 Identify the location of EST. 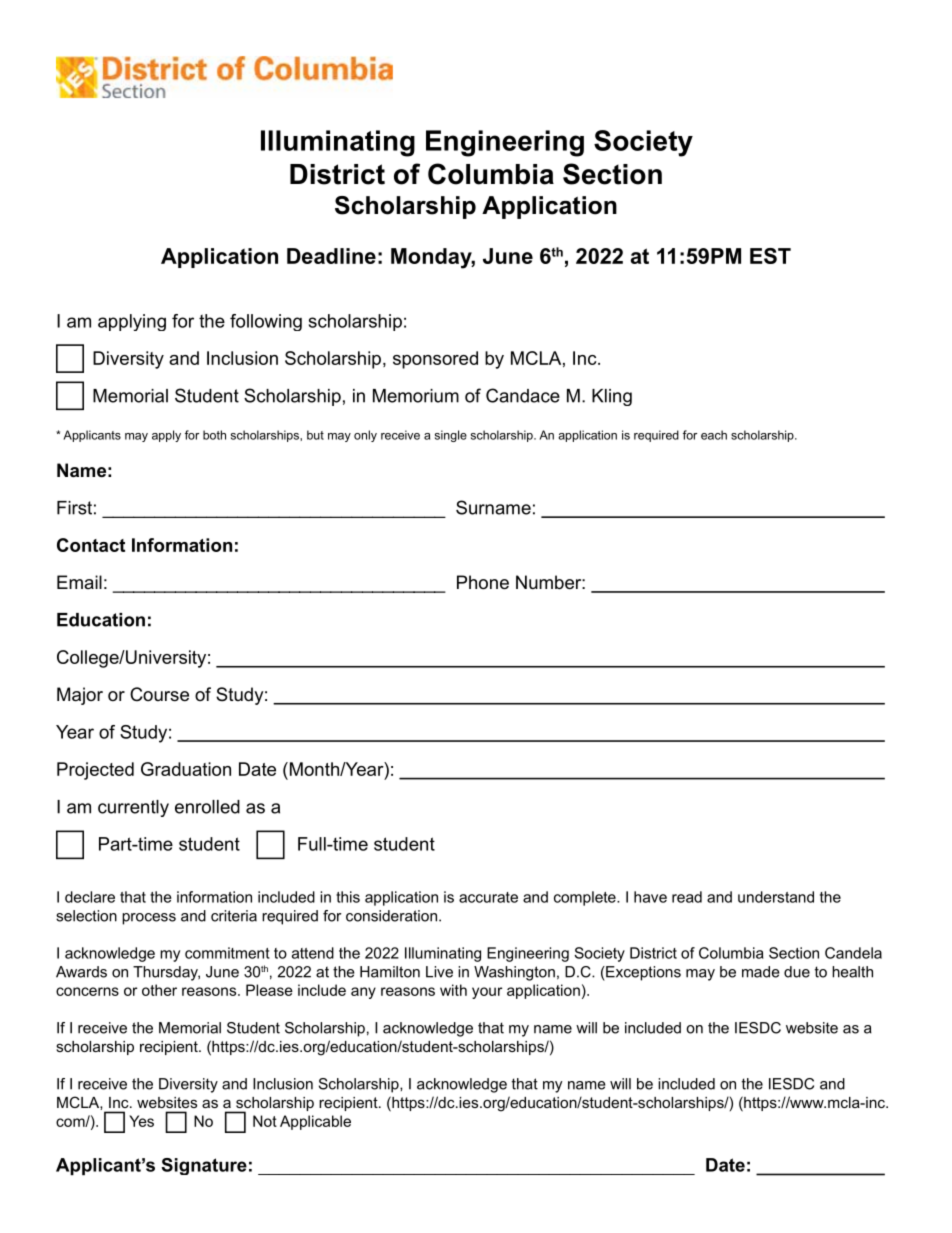
(770, 256).
